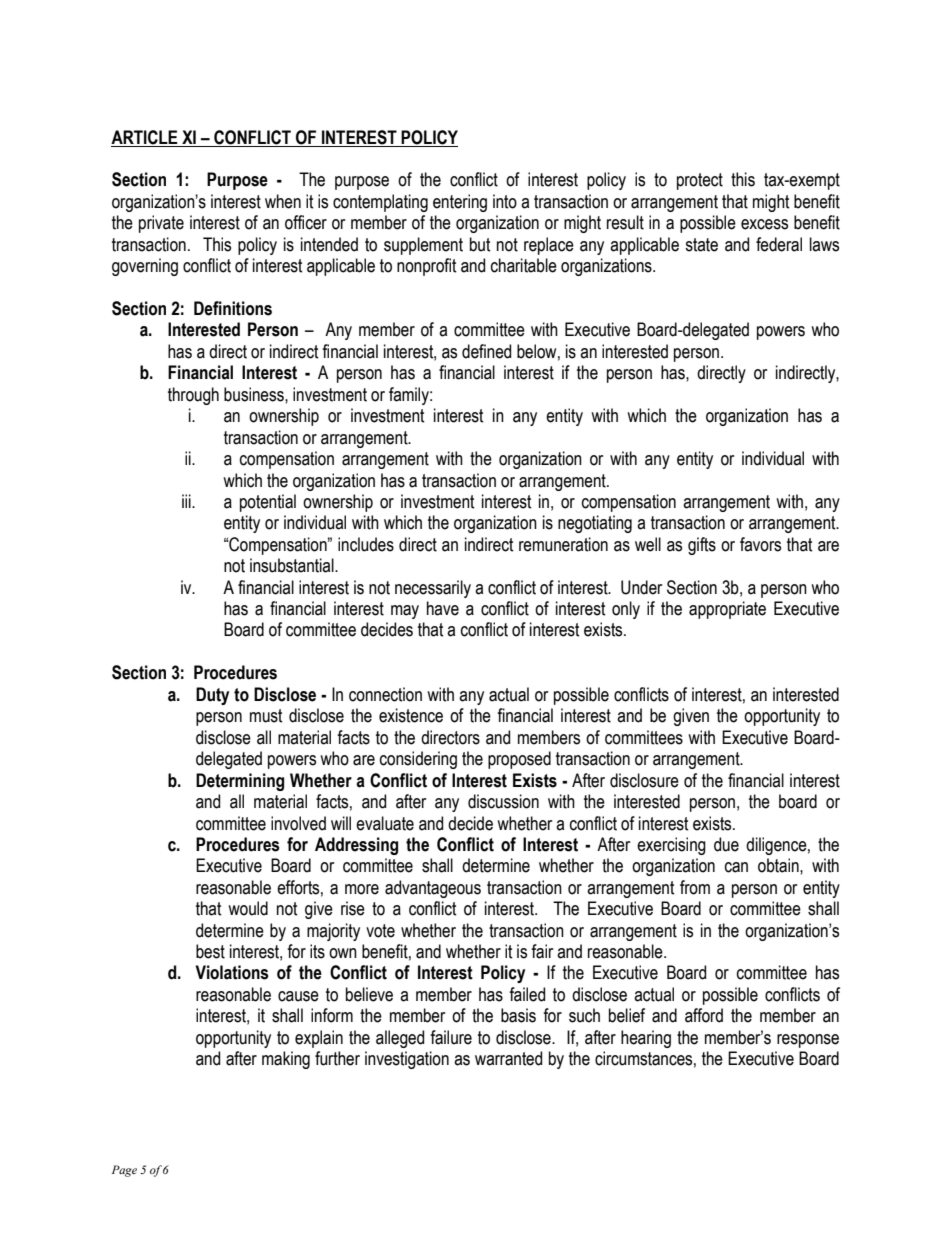 This screenshot has height=1233, width=952. I want to click on warranted, so click(508, 1058).
